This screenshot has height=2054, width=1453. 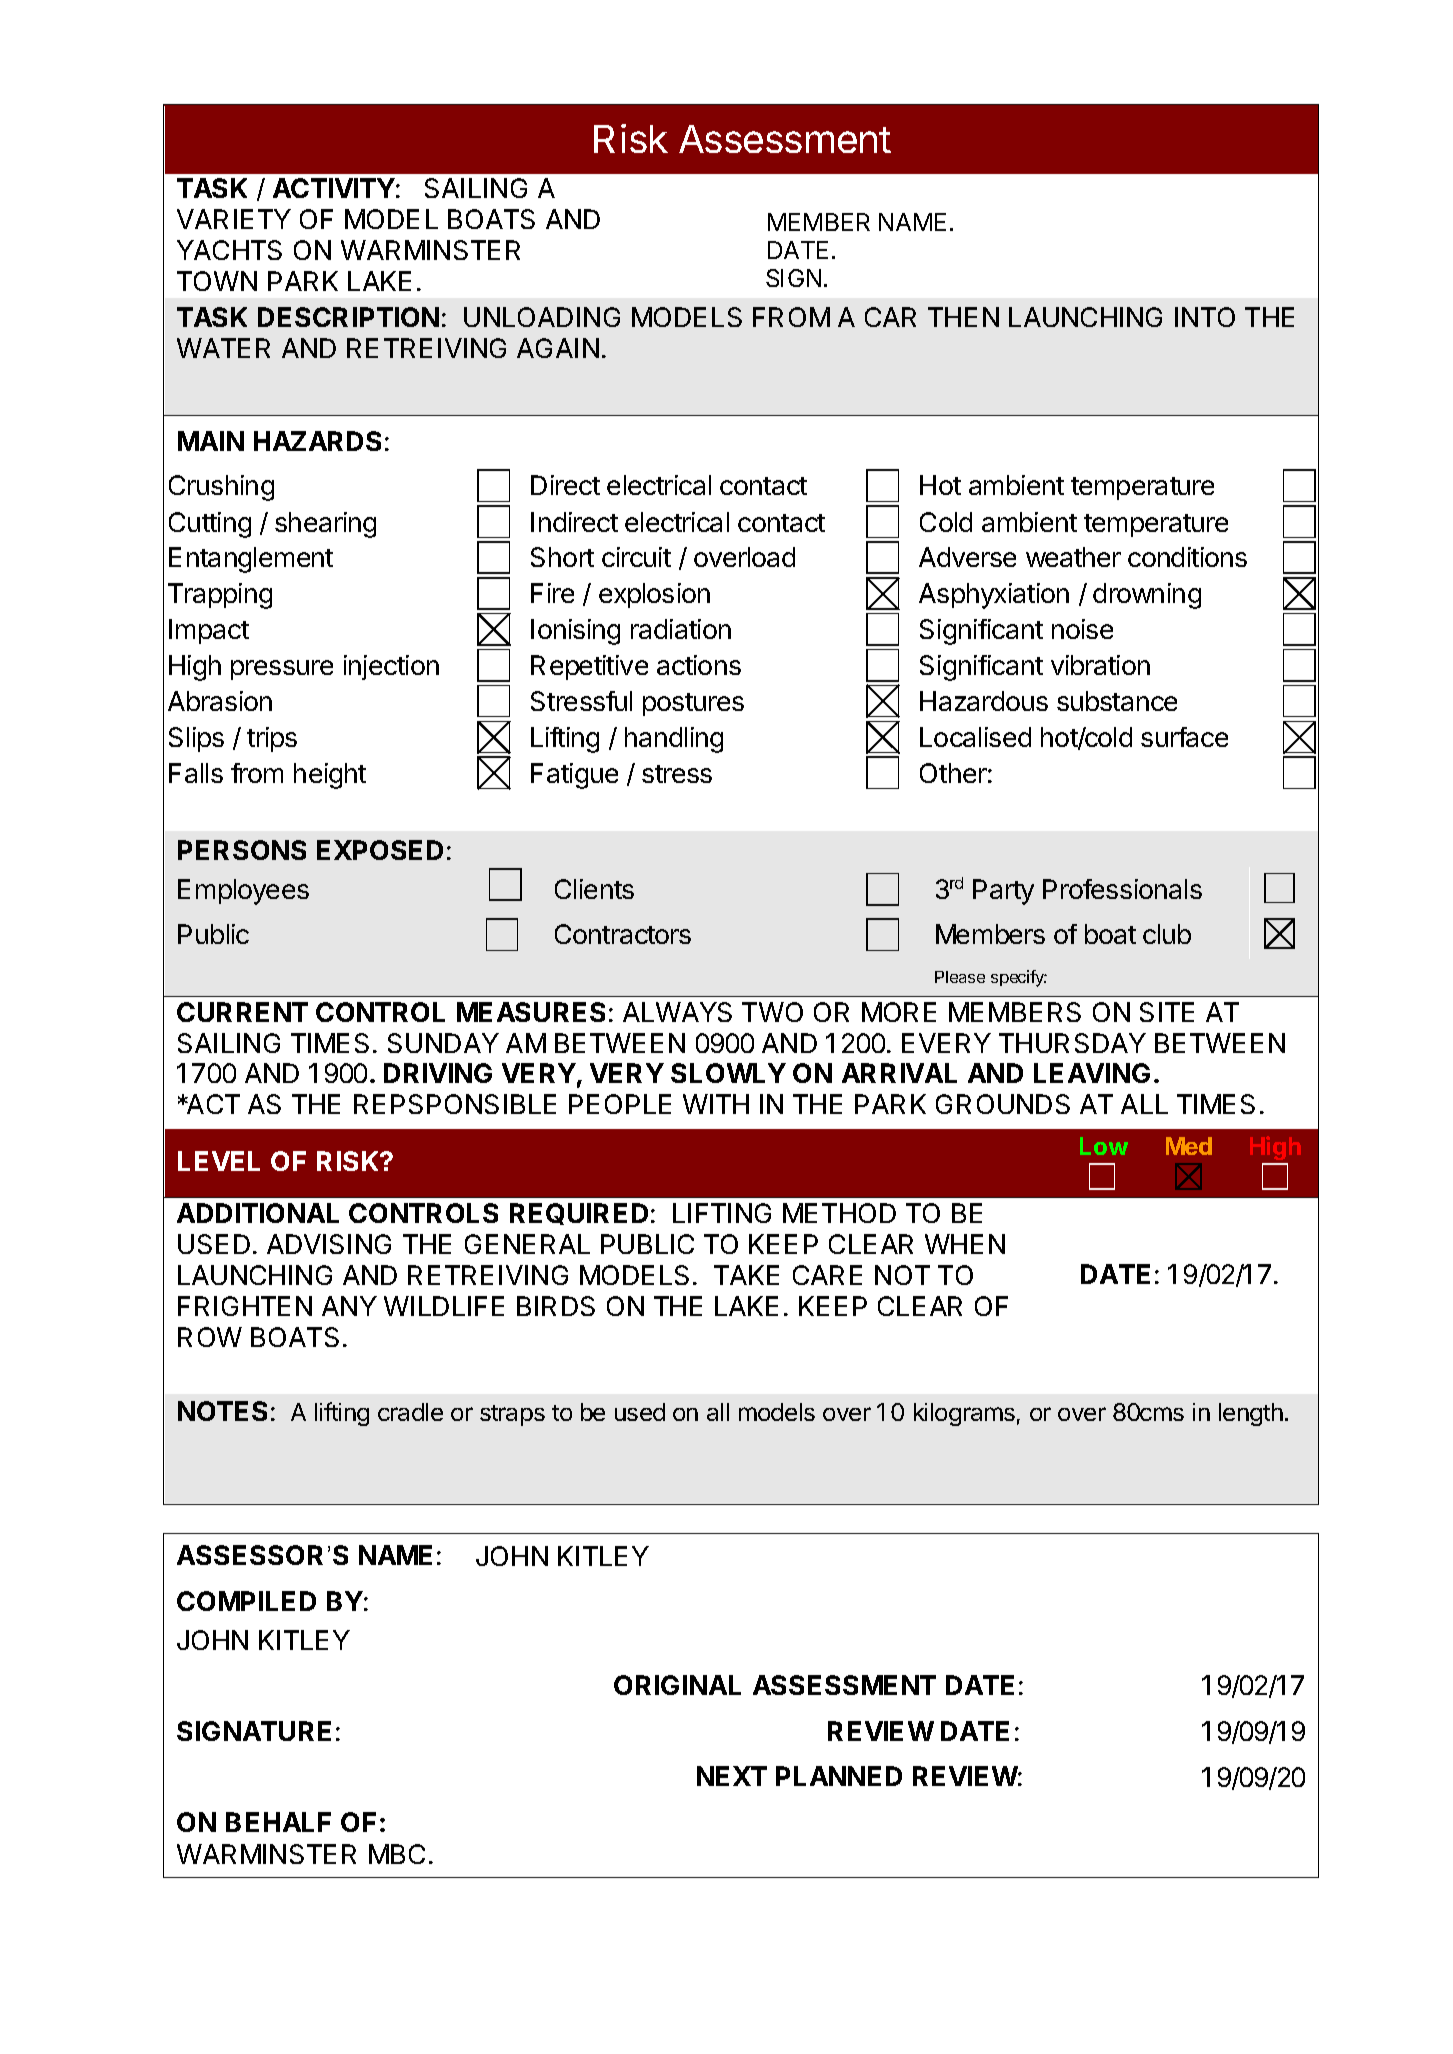 I want to click on Med, so click(x=1189, y=1146).
